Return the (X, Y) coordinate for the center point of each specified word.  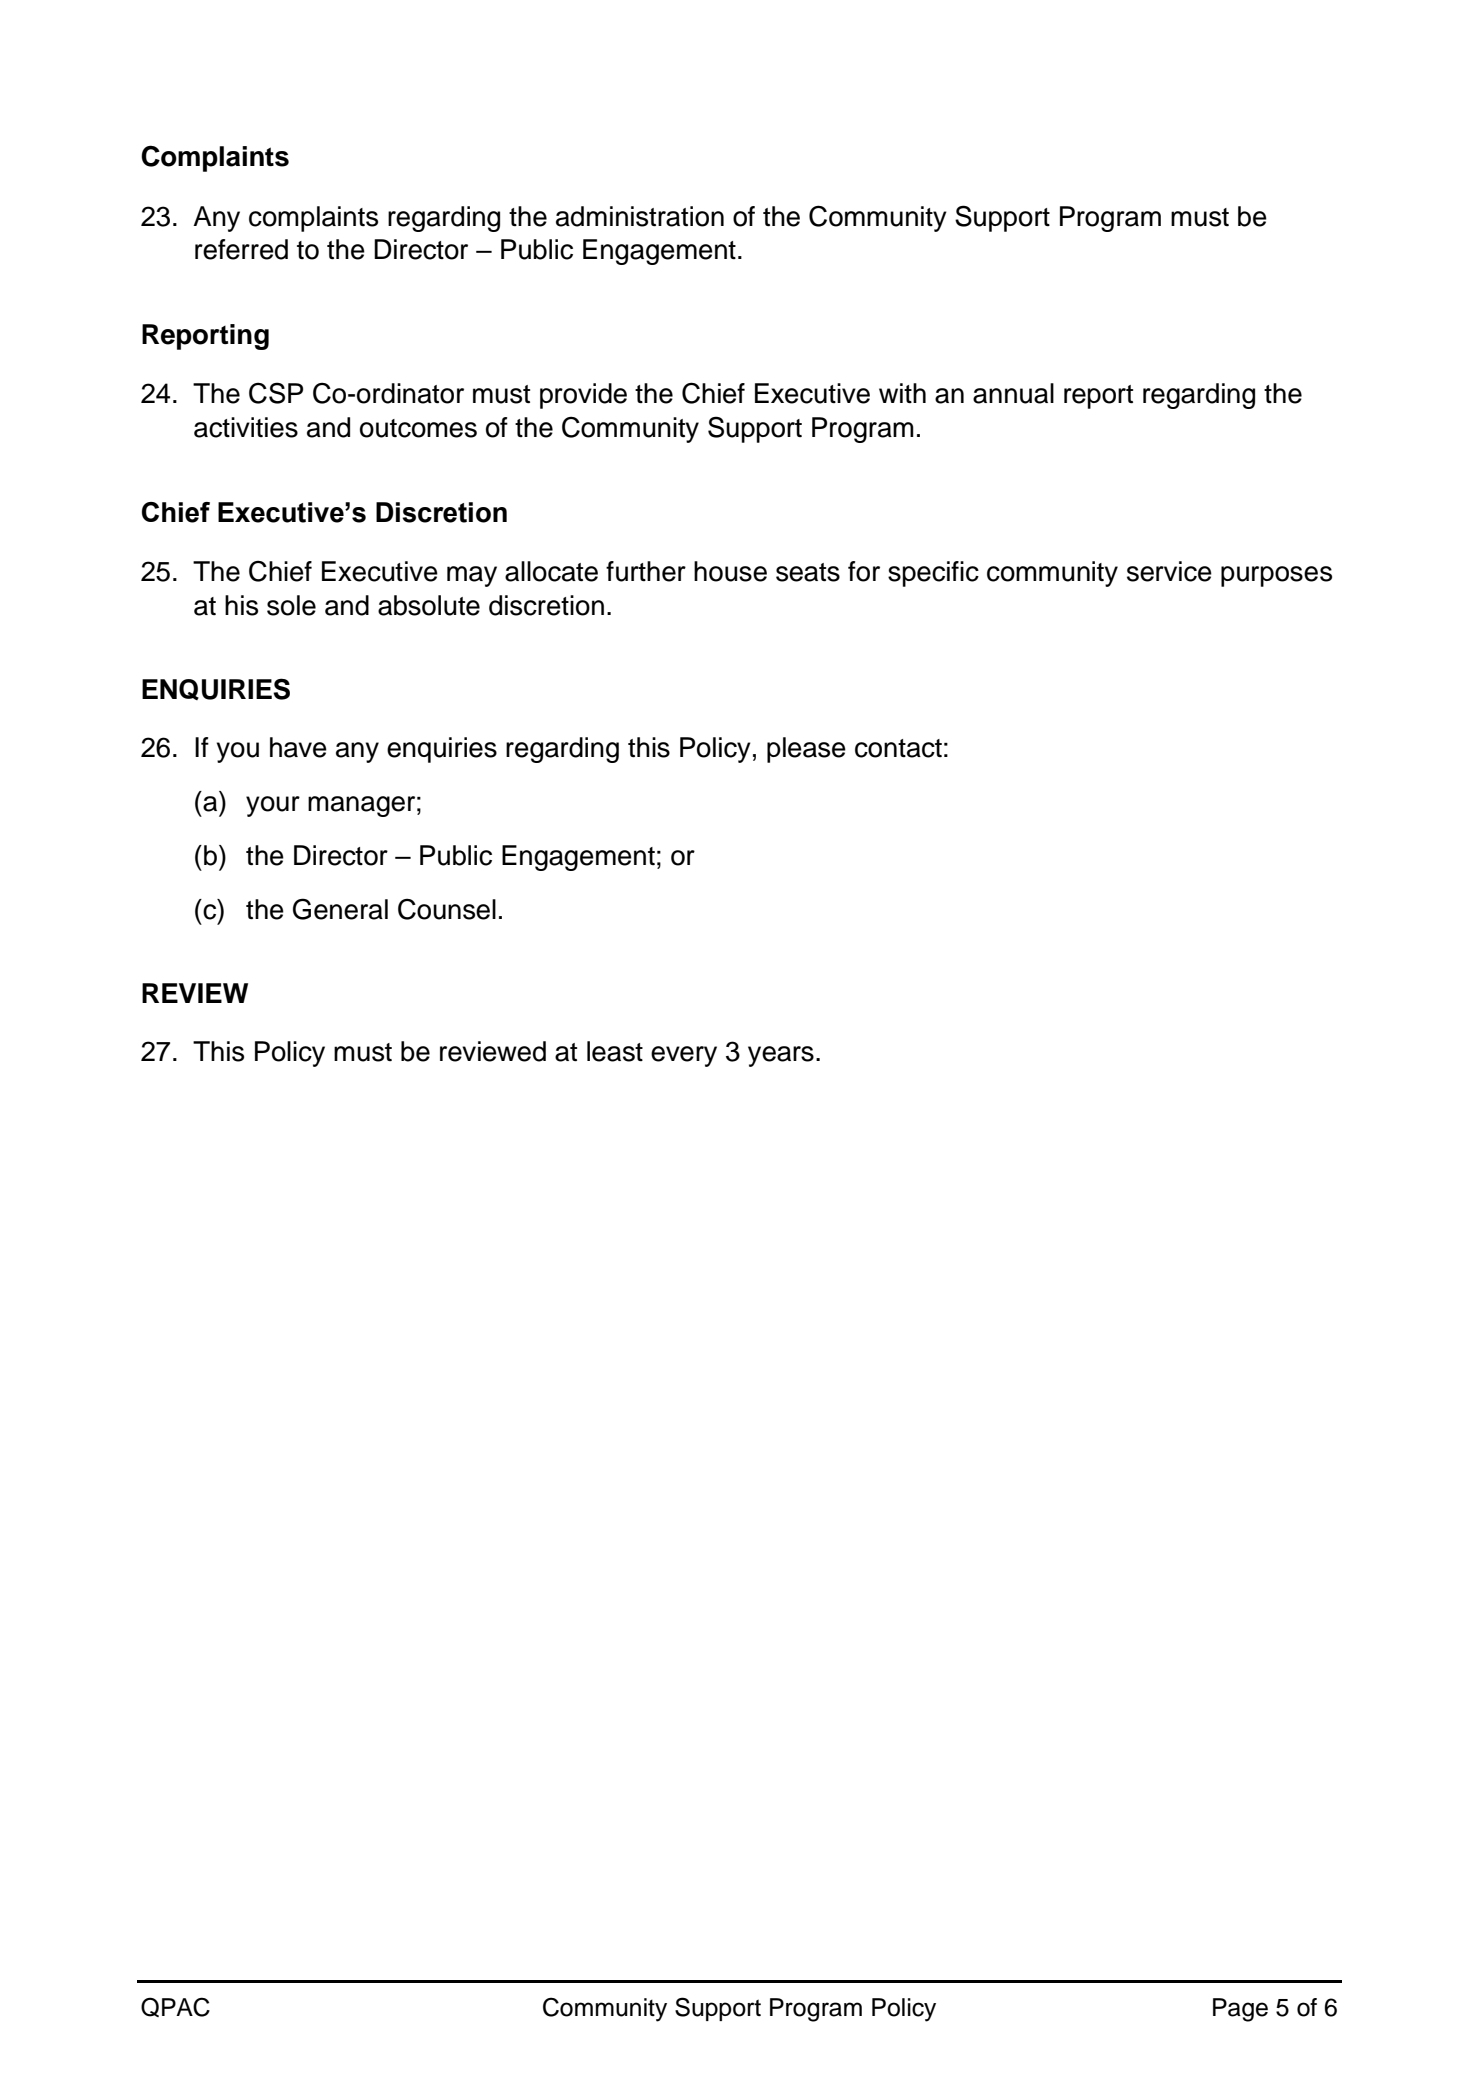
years (781, 1056)
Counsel (447, 909)
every (684, 1056)
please (806, 750)
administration (640, 216)
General (340, 909)
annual (1013, 393)
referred (241, 249)
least (615, 1051)
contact (898, 748)
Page (1240, 2010)
